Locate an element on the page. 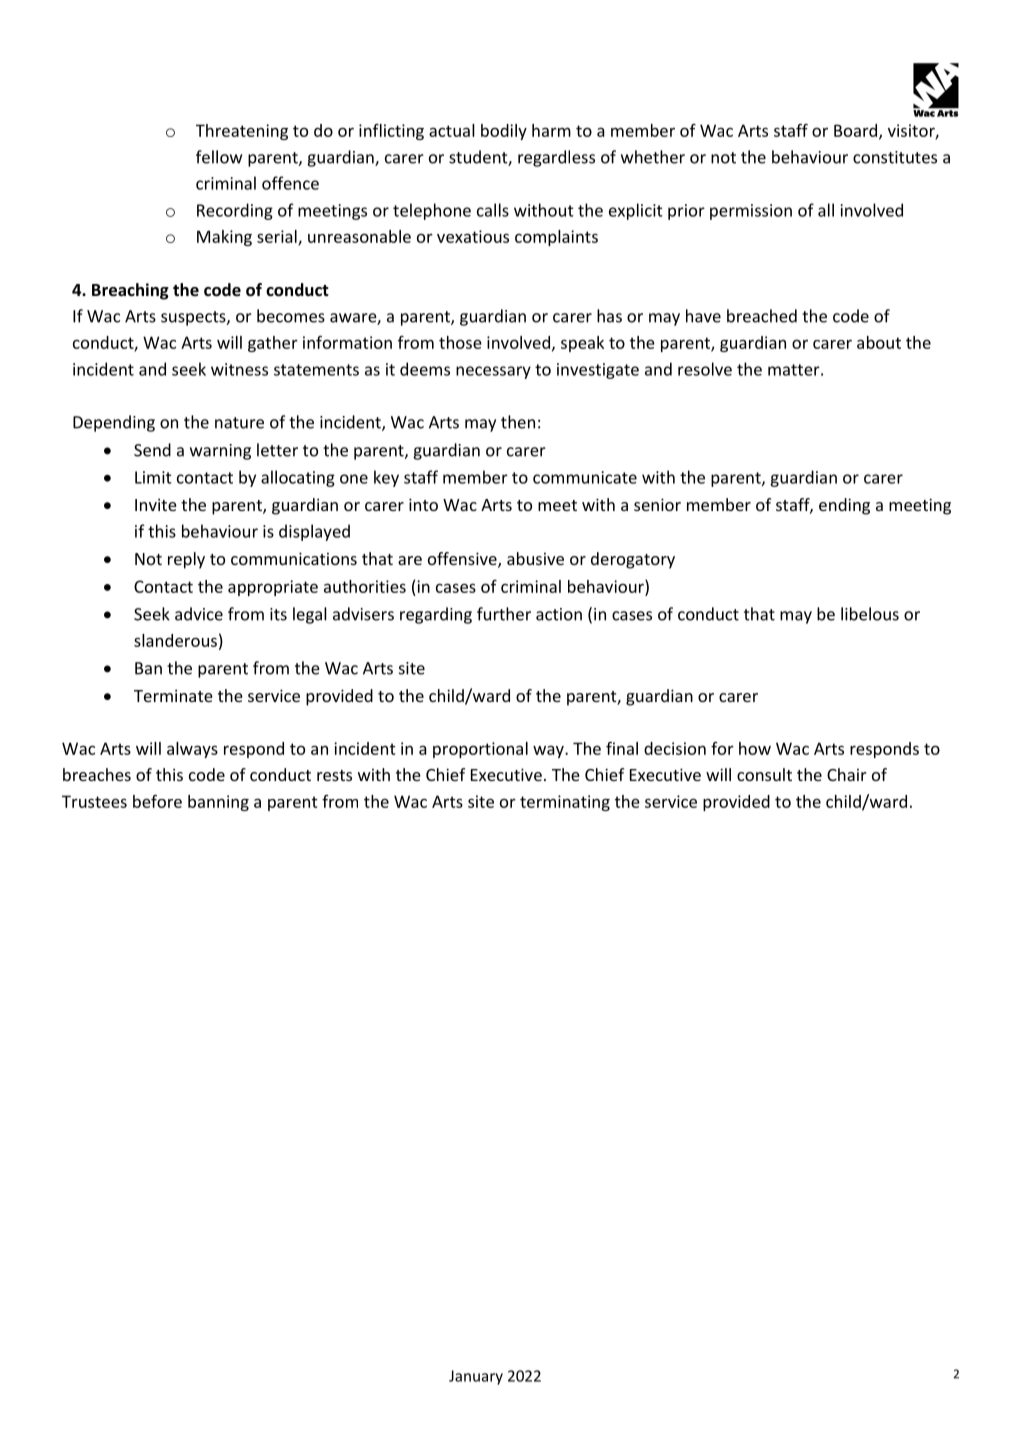 The image size is (1022, 1446). always is located at coordinates (192, 750).
